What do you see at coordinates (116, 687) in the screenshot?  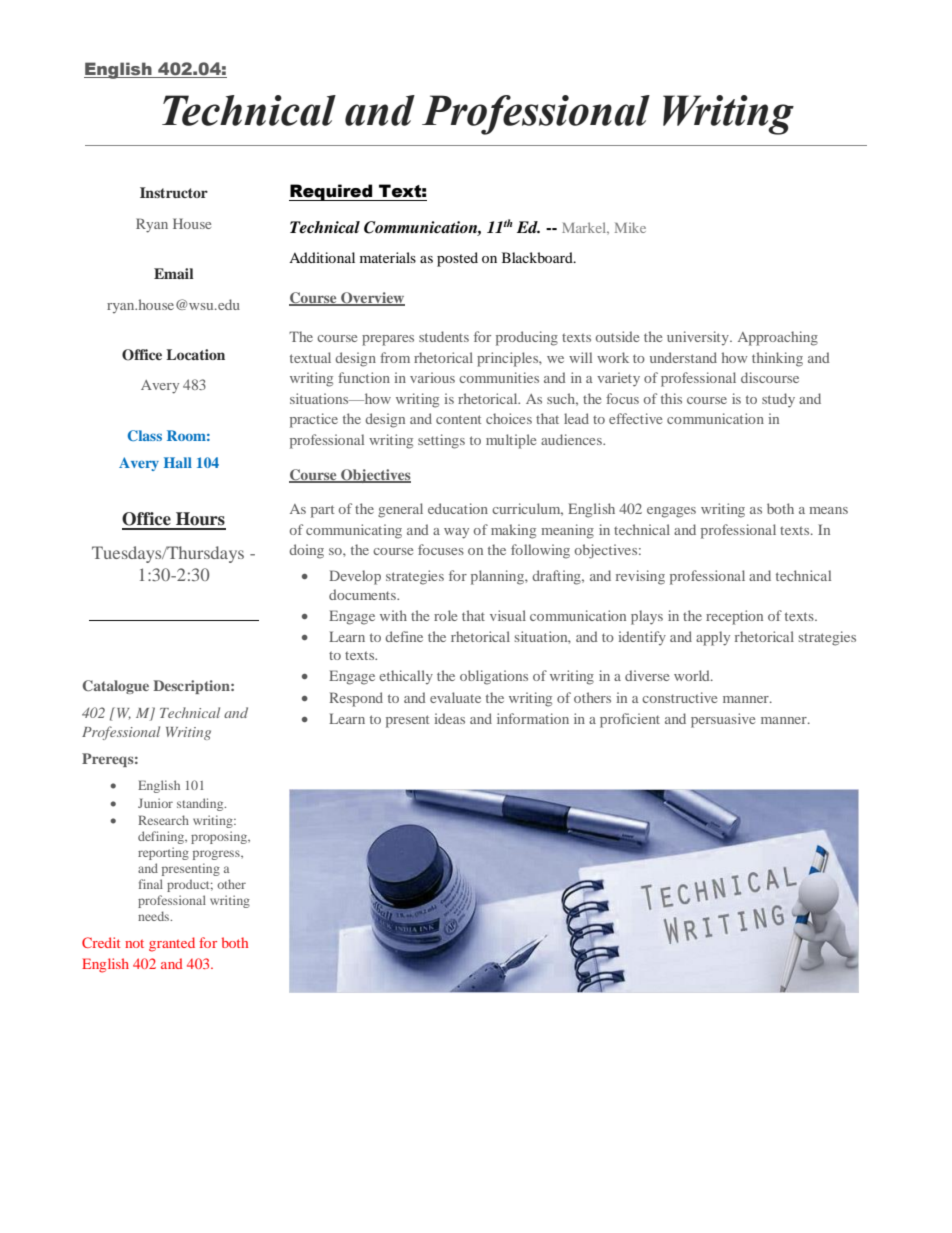 I see `Catalogue` at bounding box center [116, 687].
